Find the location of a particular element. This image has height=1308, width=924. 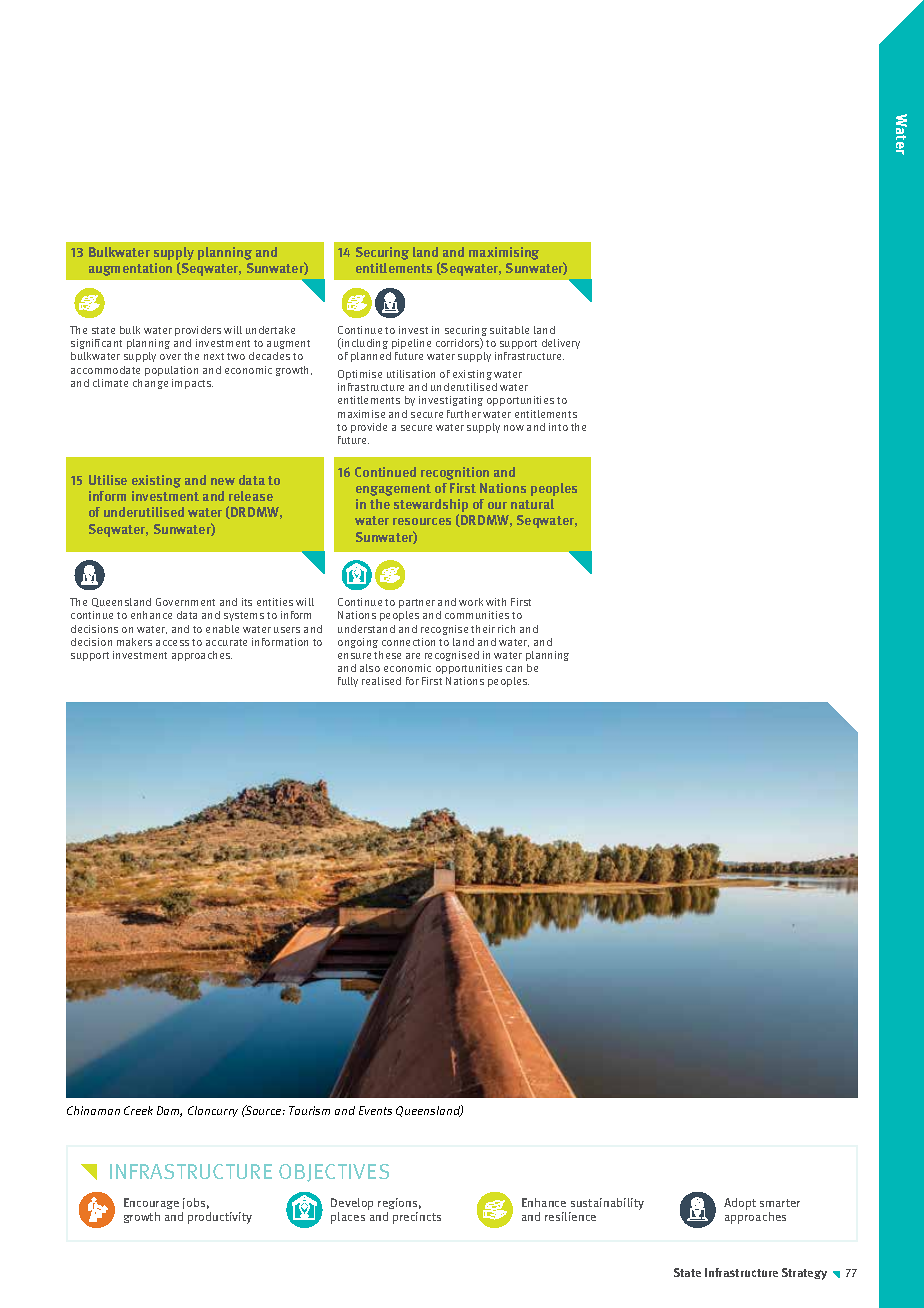

access is located at coordinates (172, 643).
